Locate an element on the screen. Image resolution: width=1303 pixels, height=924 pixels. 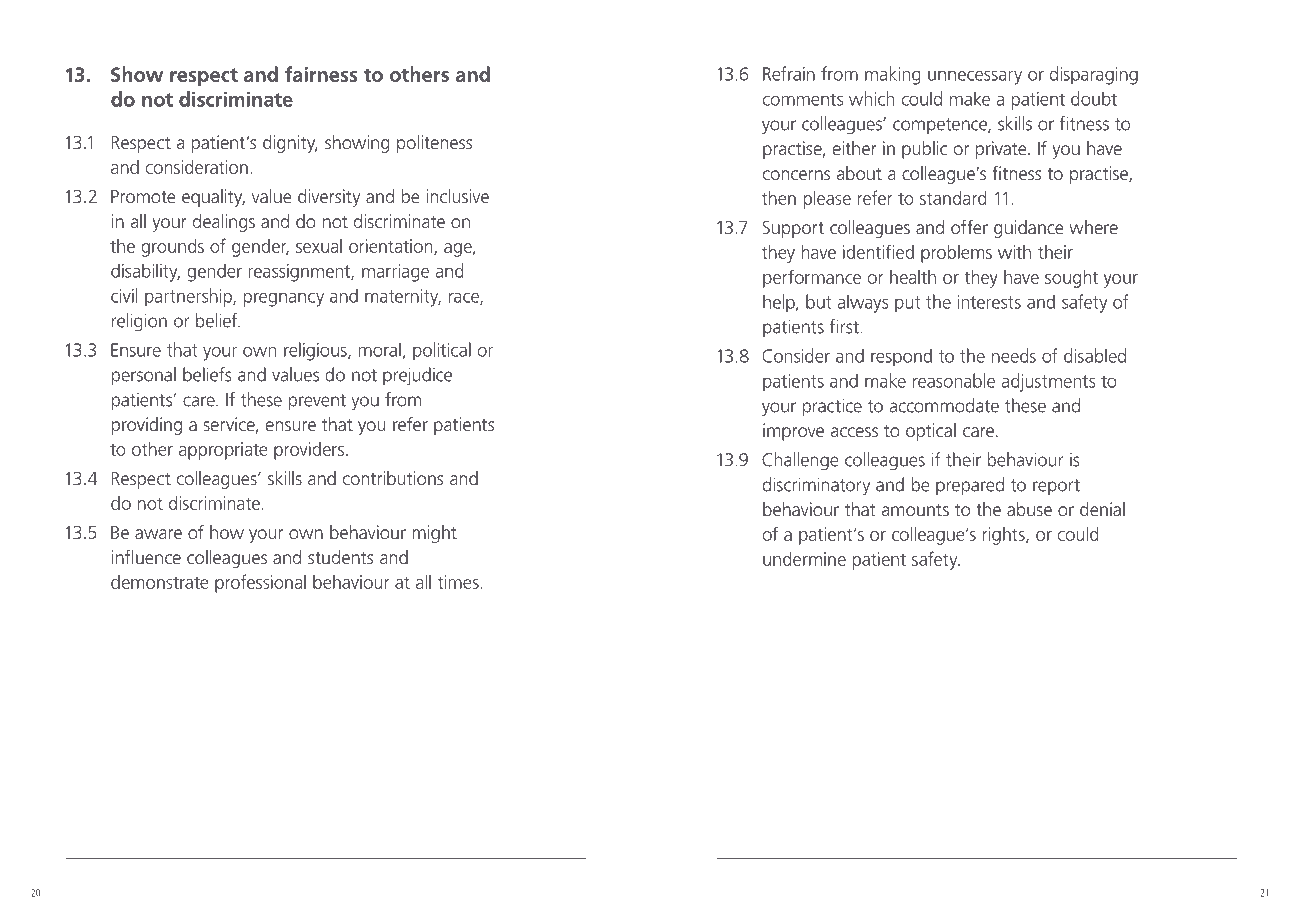
appropriate is located at coordinates (223, 451).
